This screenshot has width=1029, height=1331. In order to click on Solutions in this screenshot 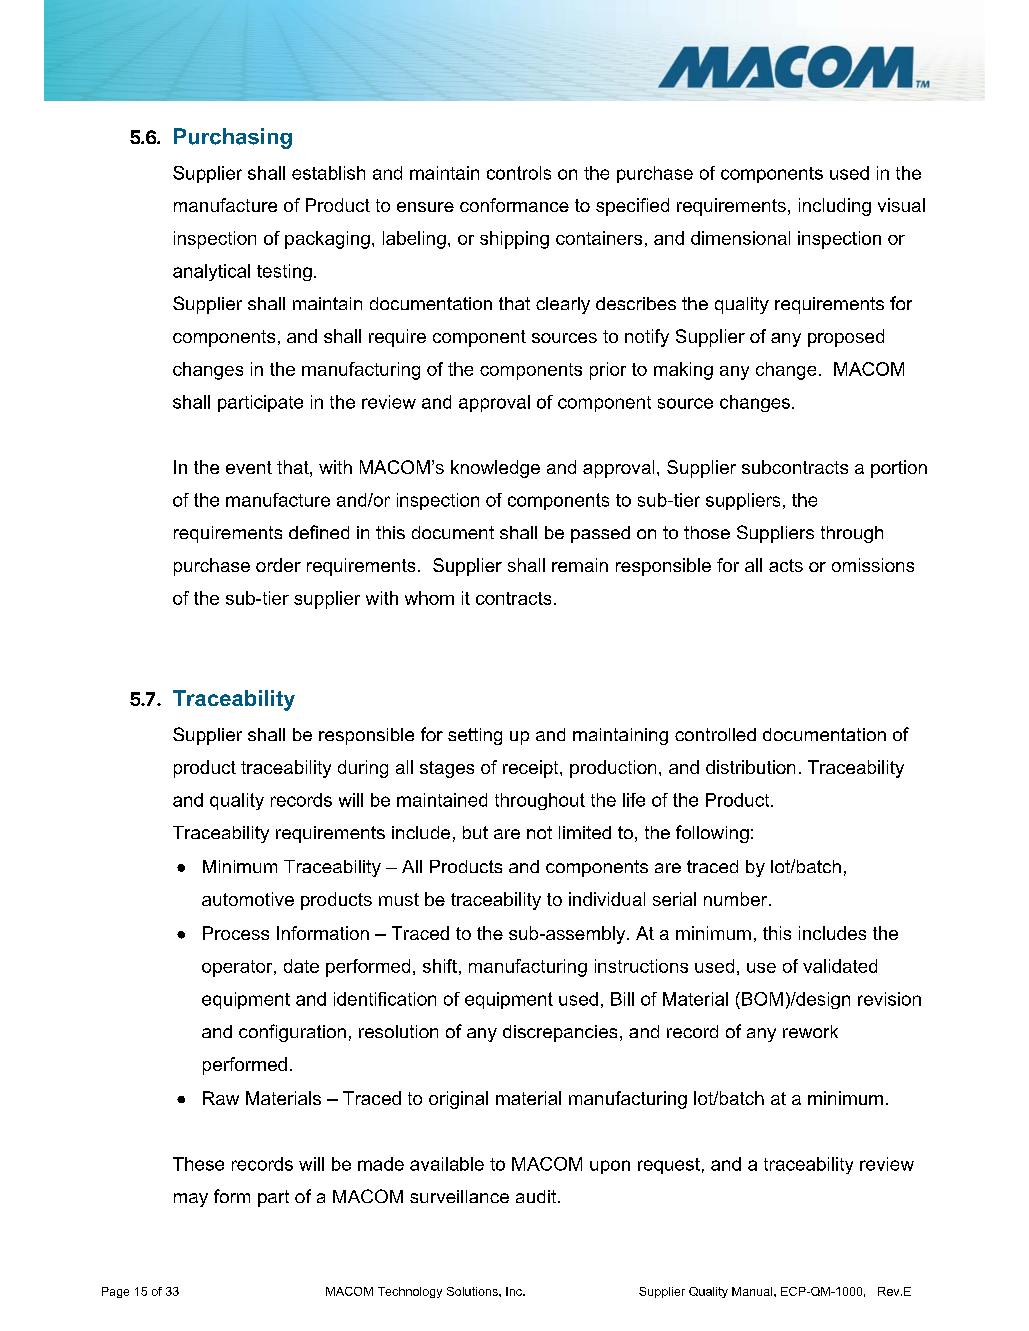, I will do `click(473, 1291)`.
